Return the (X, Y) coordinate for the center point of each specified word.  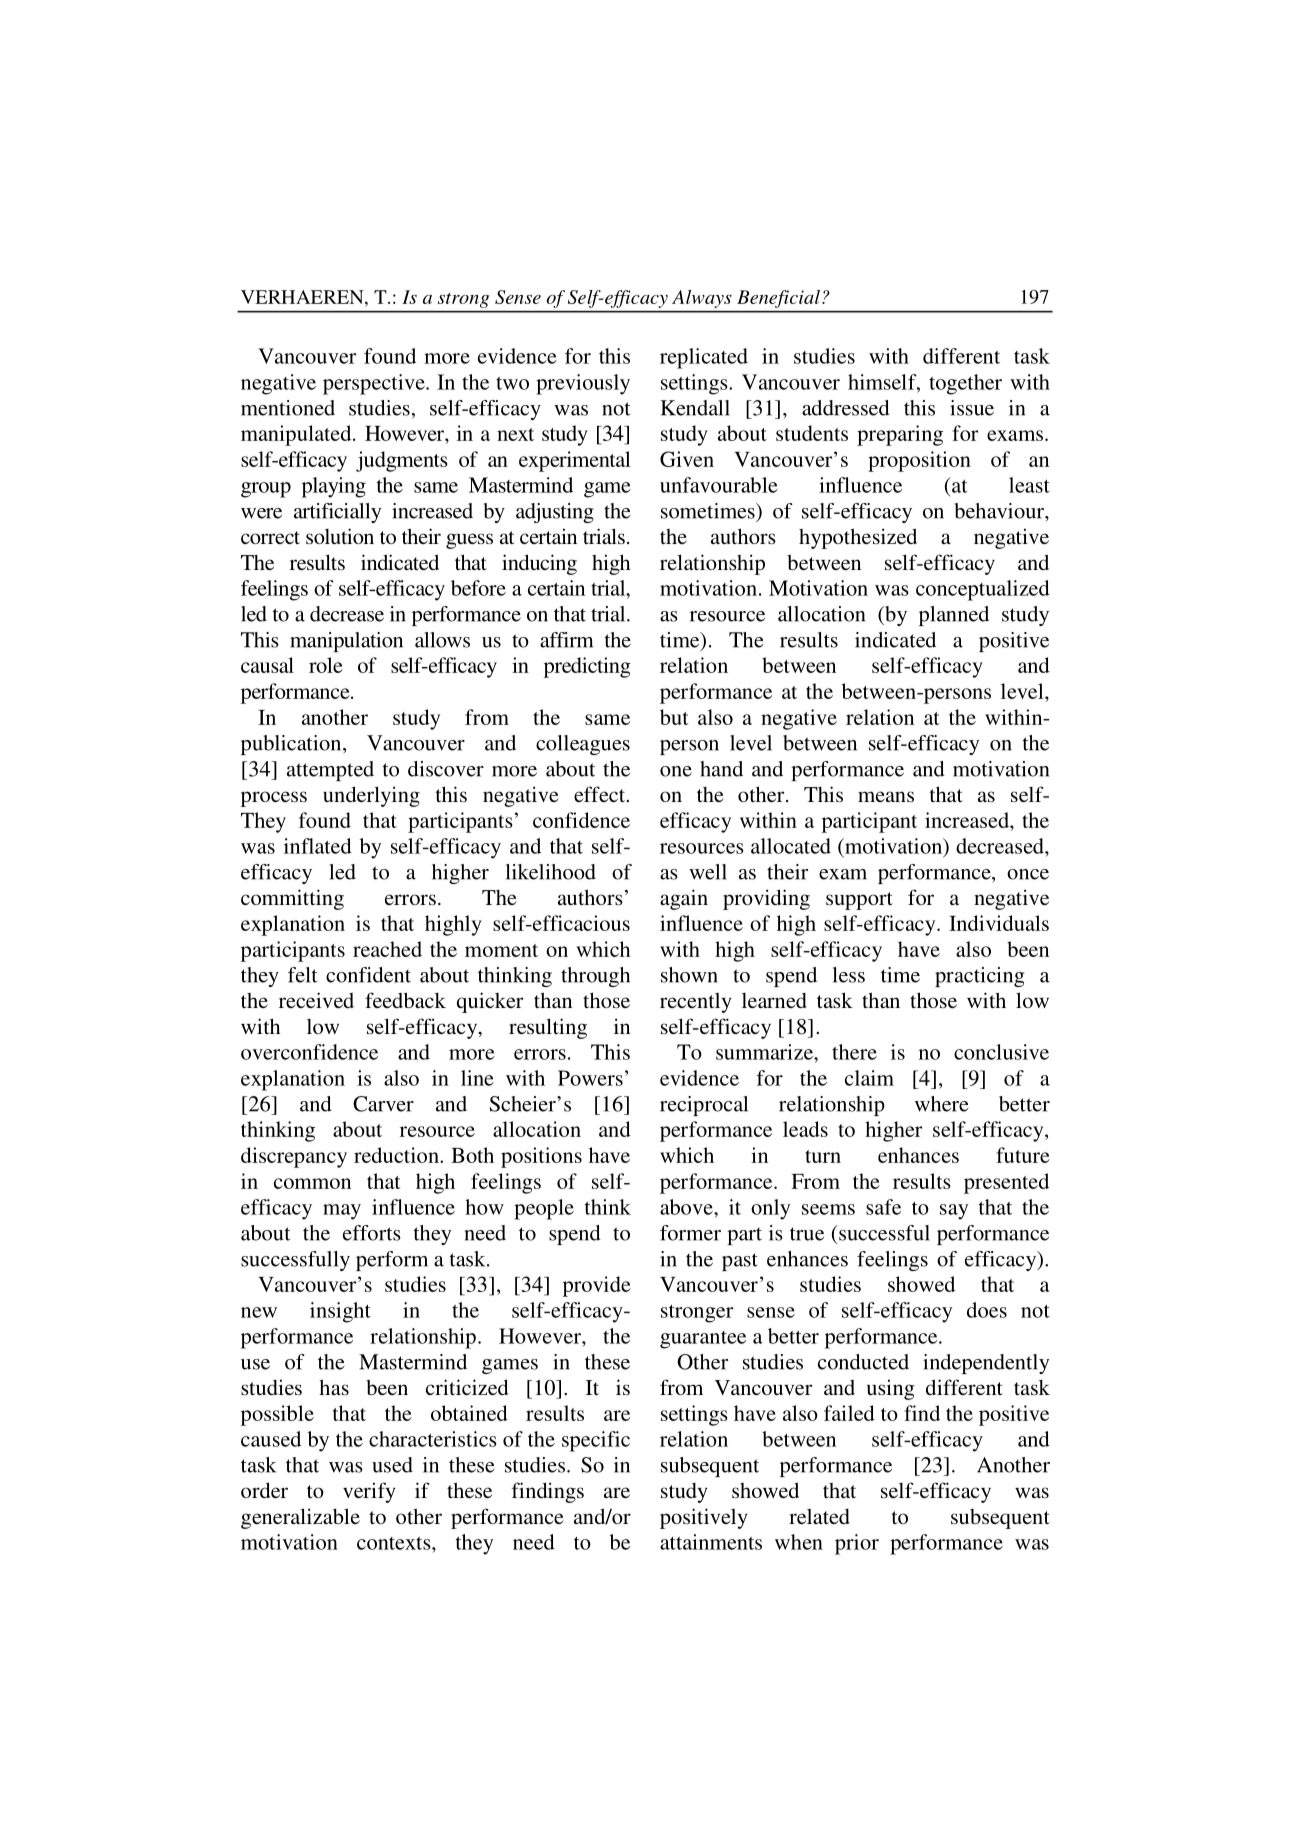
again (684, 899)
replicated (704, 358)
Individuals (999, 923)
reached (387, 949)
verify (369, 1492)
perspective (375, 384)
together (965, 384)
